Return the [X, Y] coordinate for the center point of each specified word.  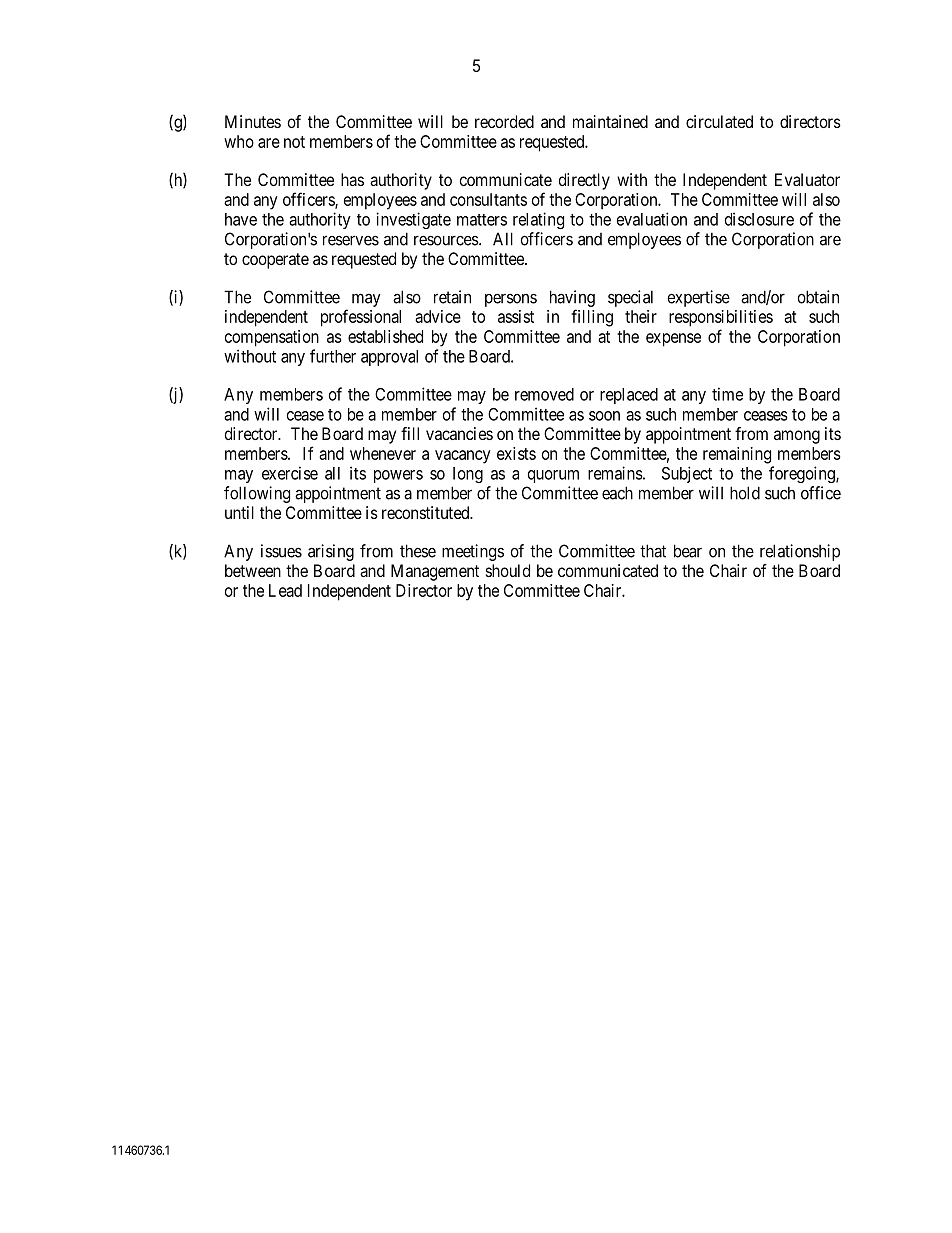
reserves [351, 240]
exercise [290, 473]
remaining [737, 455]
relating [538, 220]
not [294, 142]
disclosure [759, 219]
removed [544, 394]
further [333, 356]
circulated [719, 121]
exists [516, 453]
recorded [504, 121]
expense [673, 340]
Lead [285, 590]
